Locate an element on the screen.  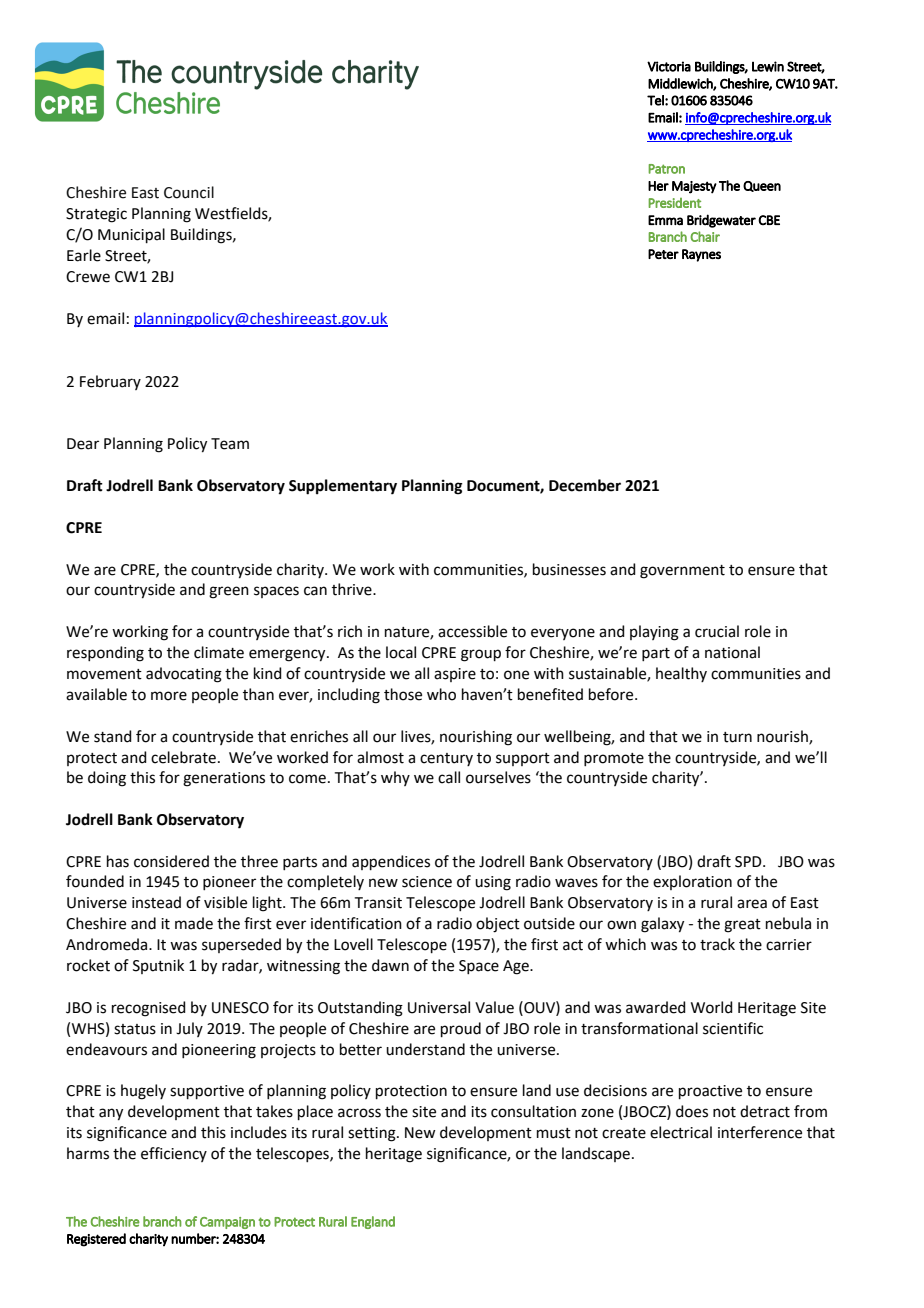
February is located at coordinates (110, 382).
